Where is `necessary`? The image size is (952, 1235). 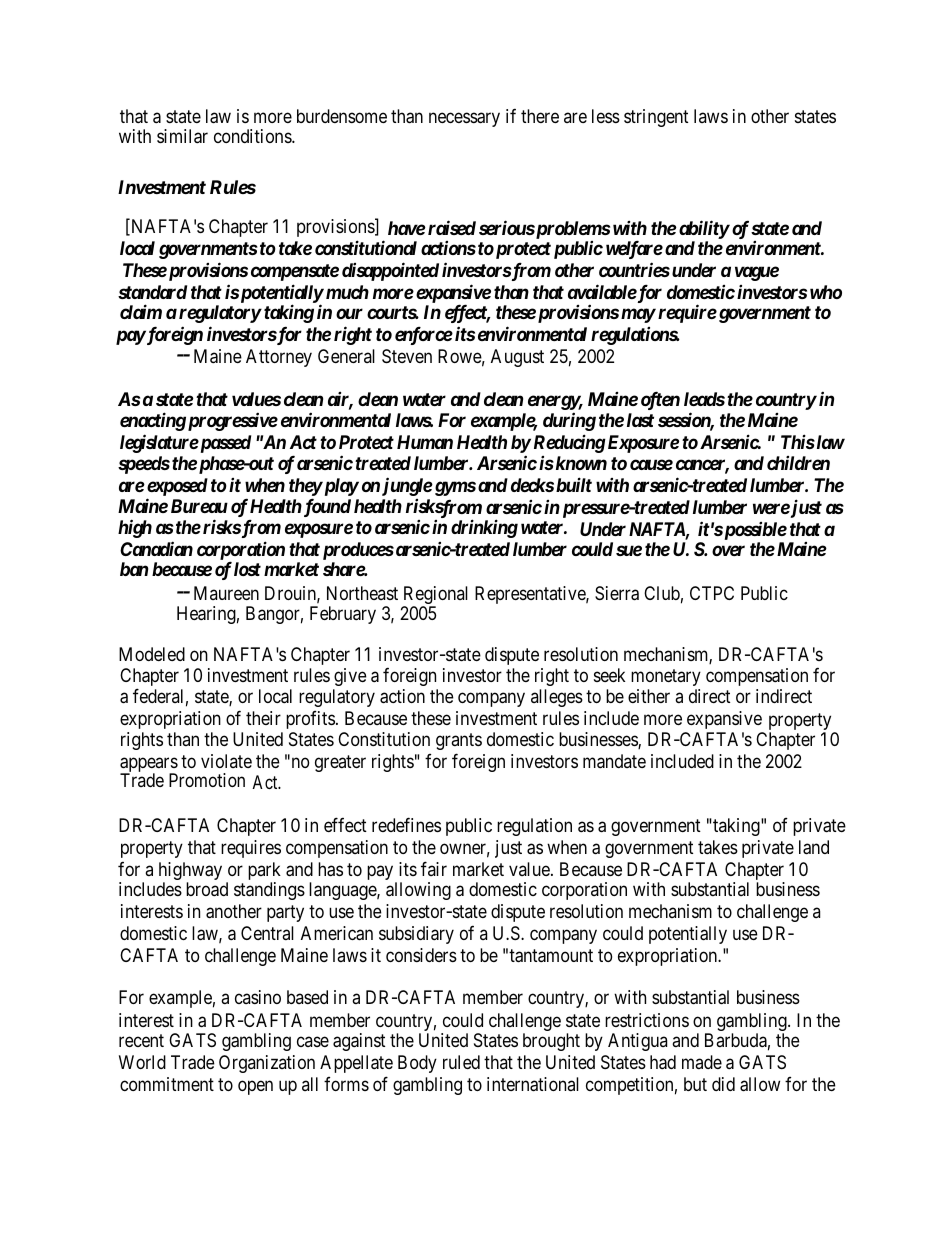
necessary is located at coordinates (464, 119).
